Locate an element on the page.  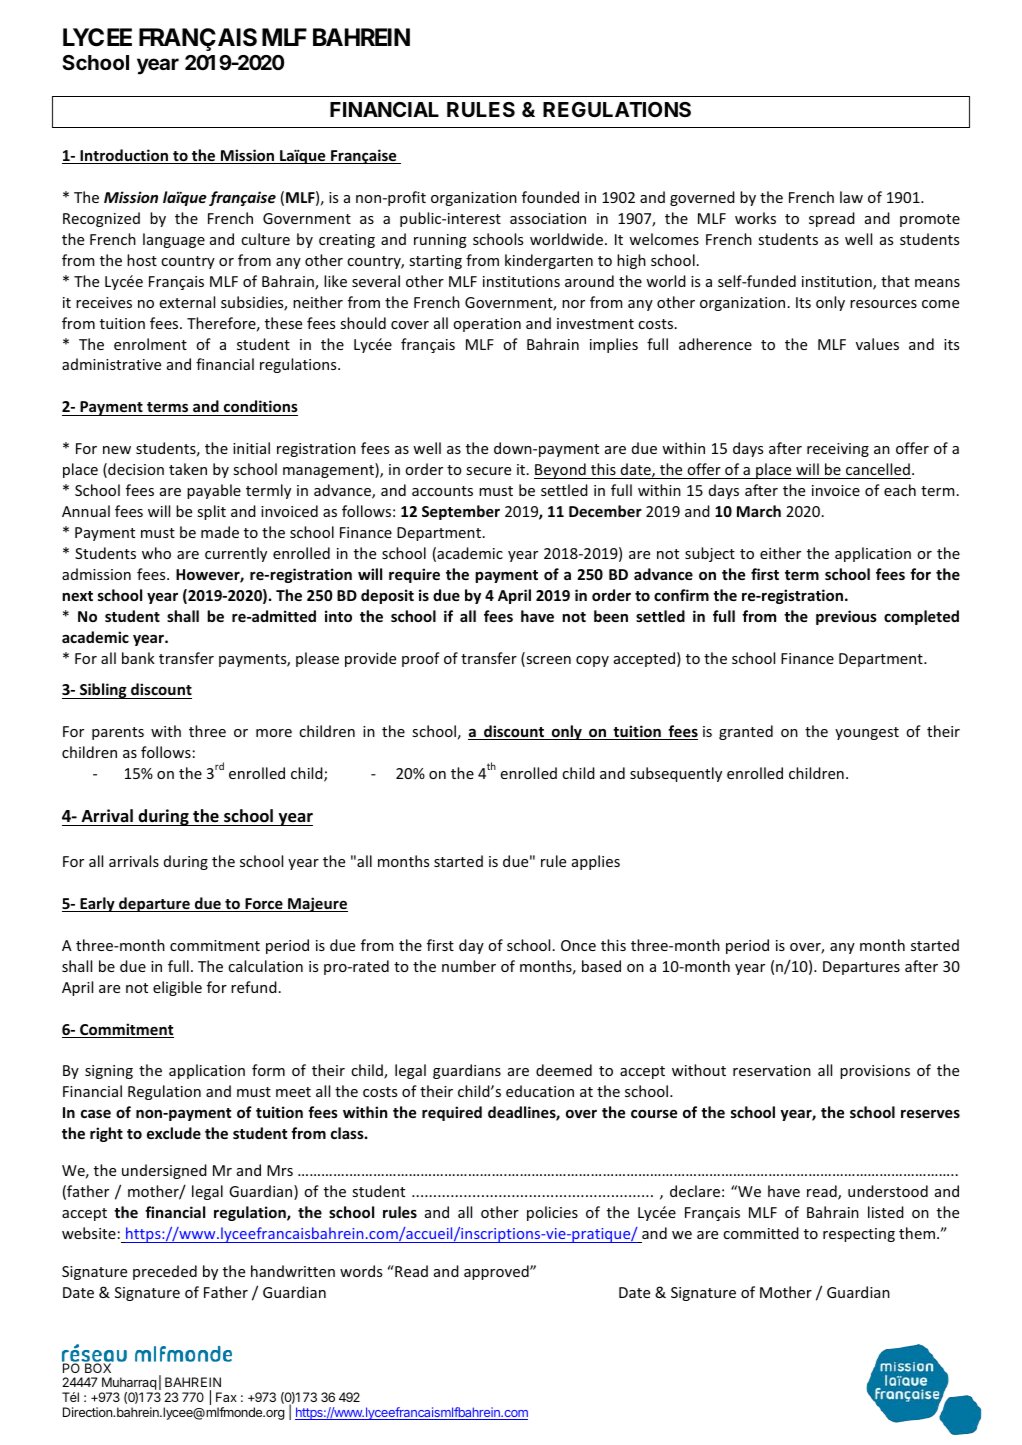
association is located at coordinates (548, 218).
